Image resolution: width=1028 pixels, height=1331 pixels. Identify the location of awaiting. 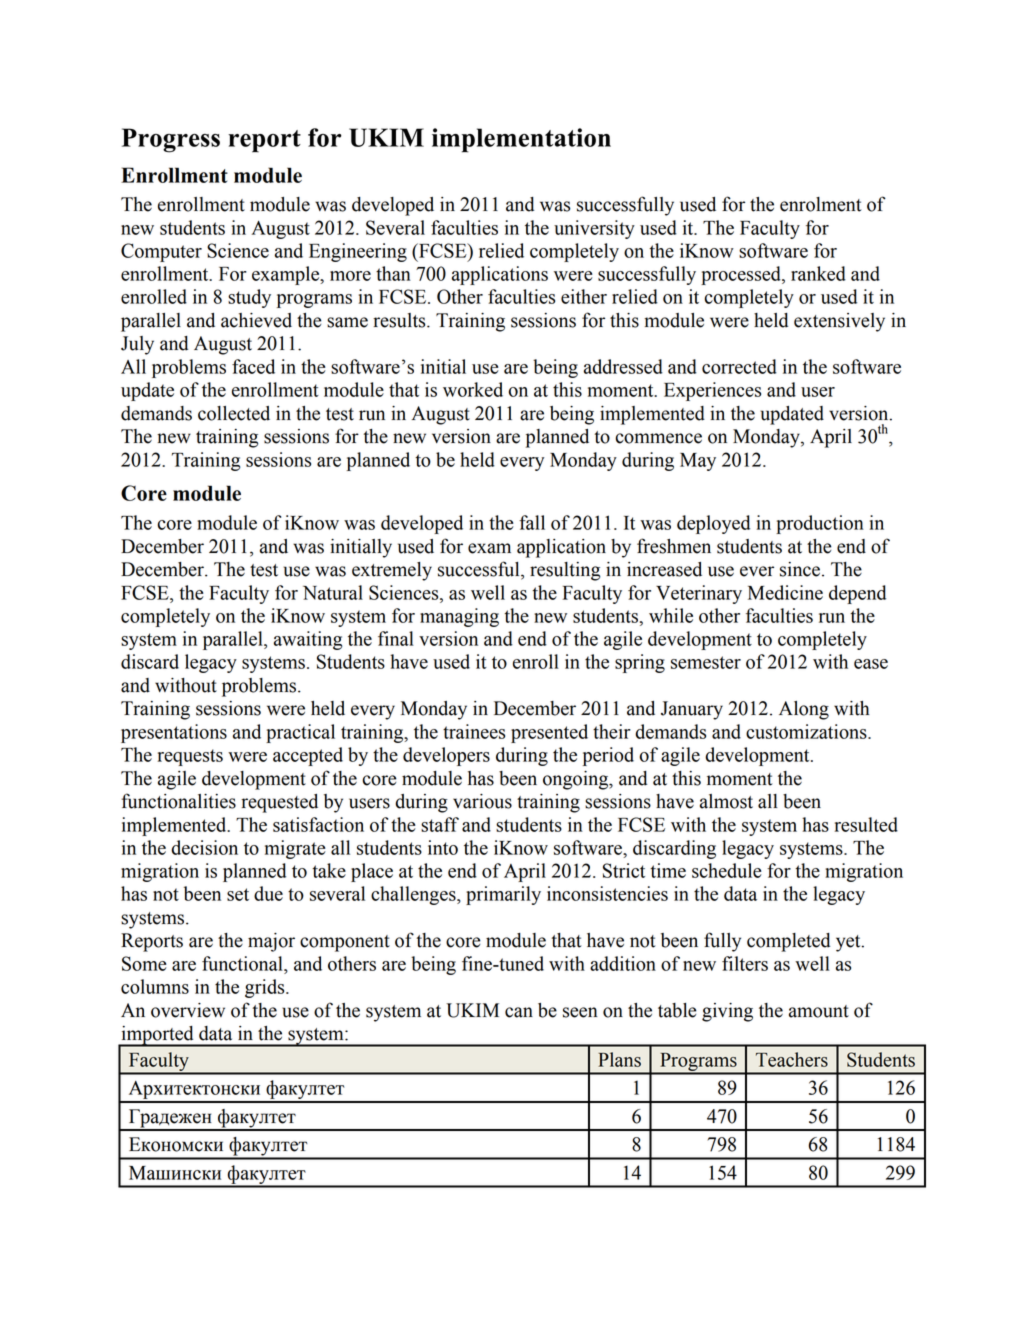
(308, 640).
